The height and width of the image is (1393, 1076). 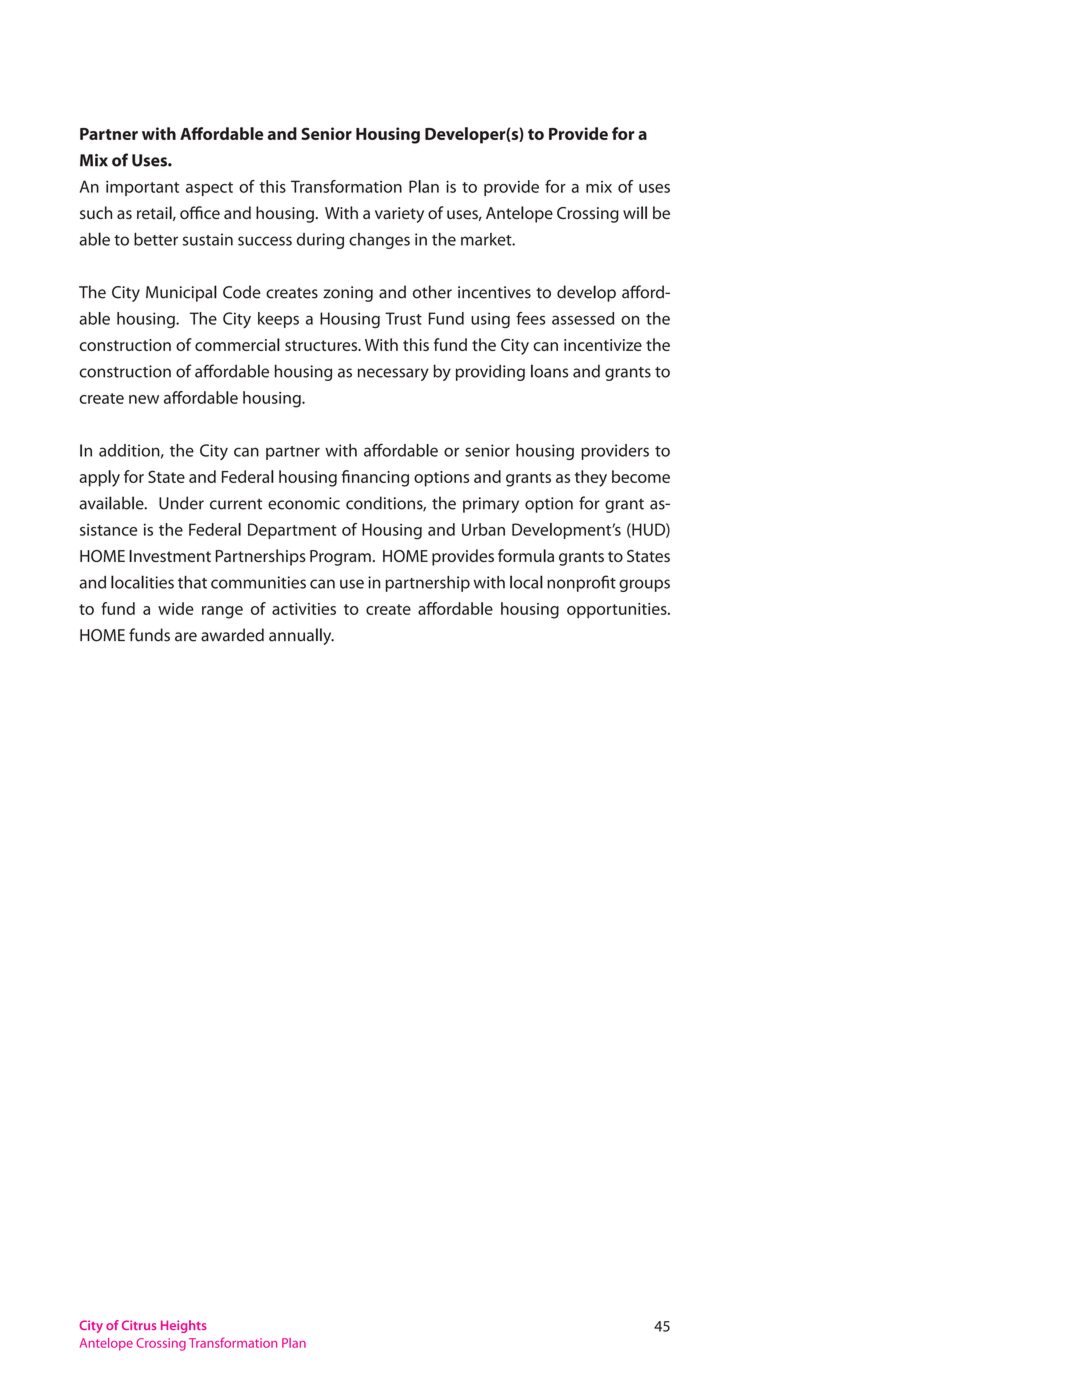 What do you see at coordinates (156, 239) in the image?
I see `better` at bounding box center [156, 239].
